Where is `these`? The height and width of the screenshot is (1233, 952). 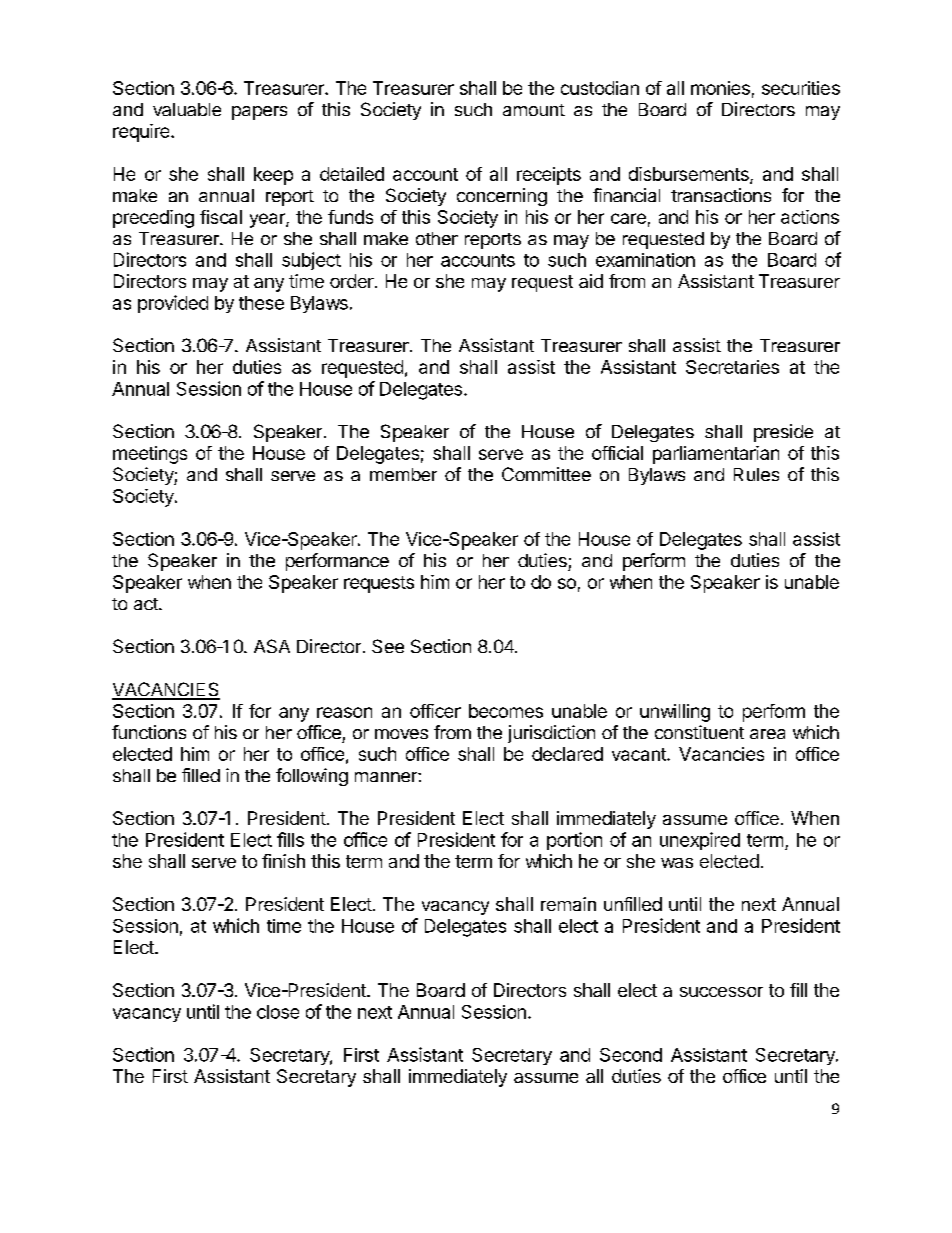
these is located at coordinates (261, 303).
